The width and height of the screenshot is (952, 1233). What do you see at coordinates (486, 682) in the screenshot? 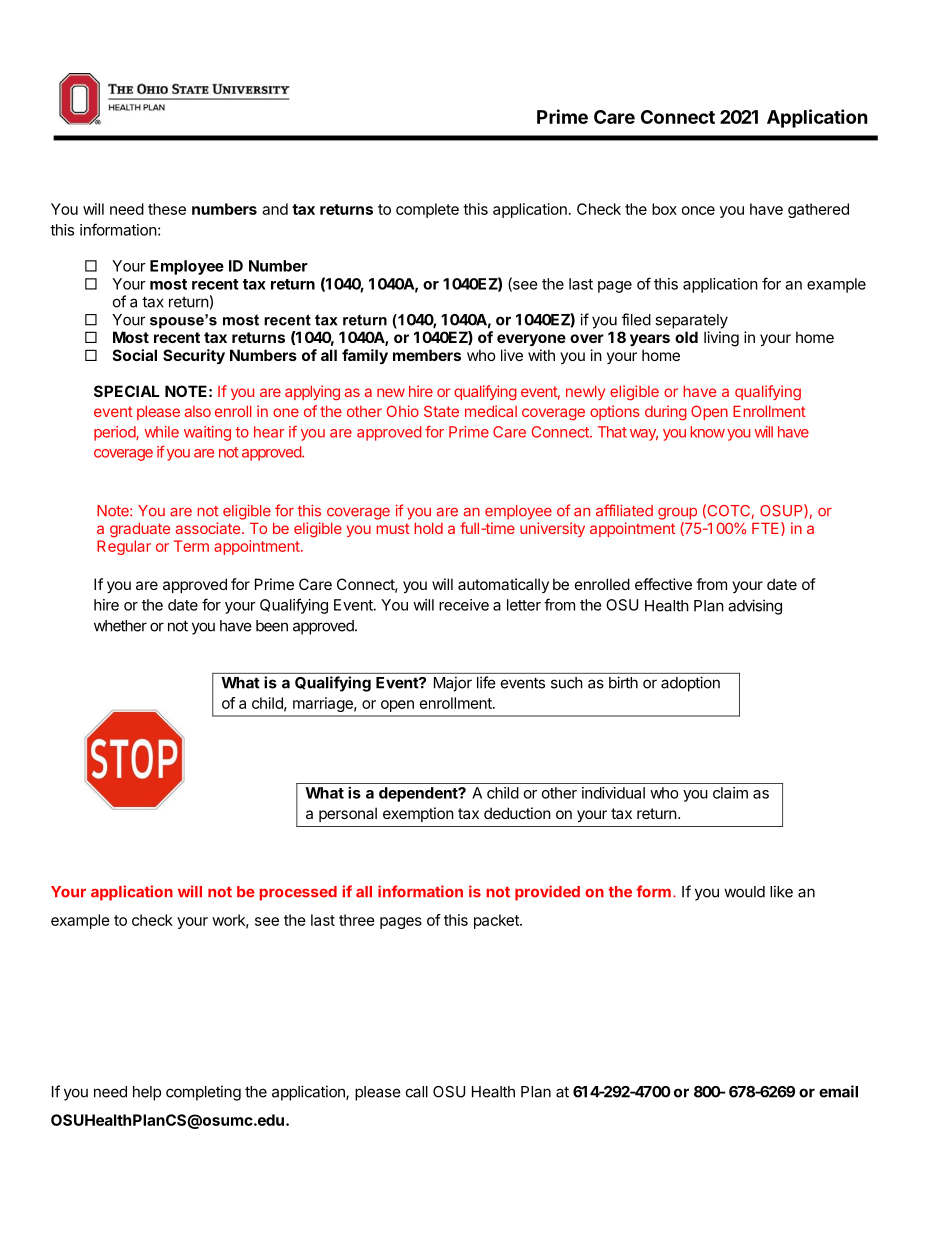
I see `life` at bounding box center [486, 682].
